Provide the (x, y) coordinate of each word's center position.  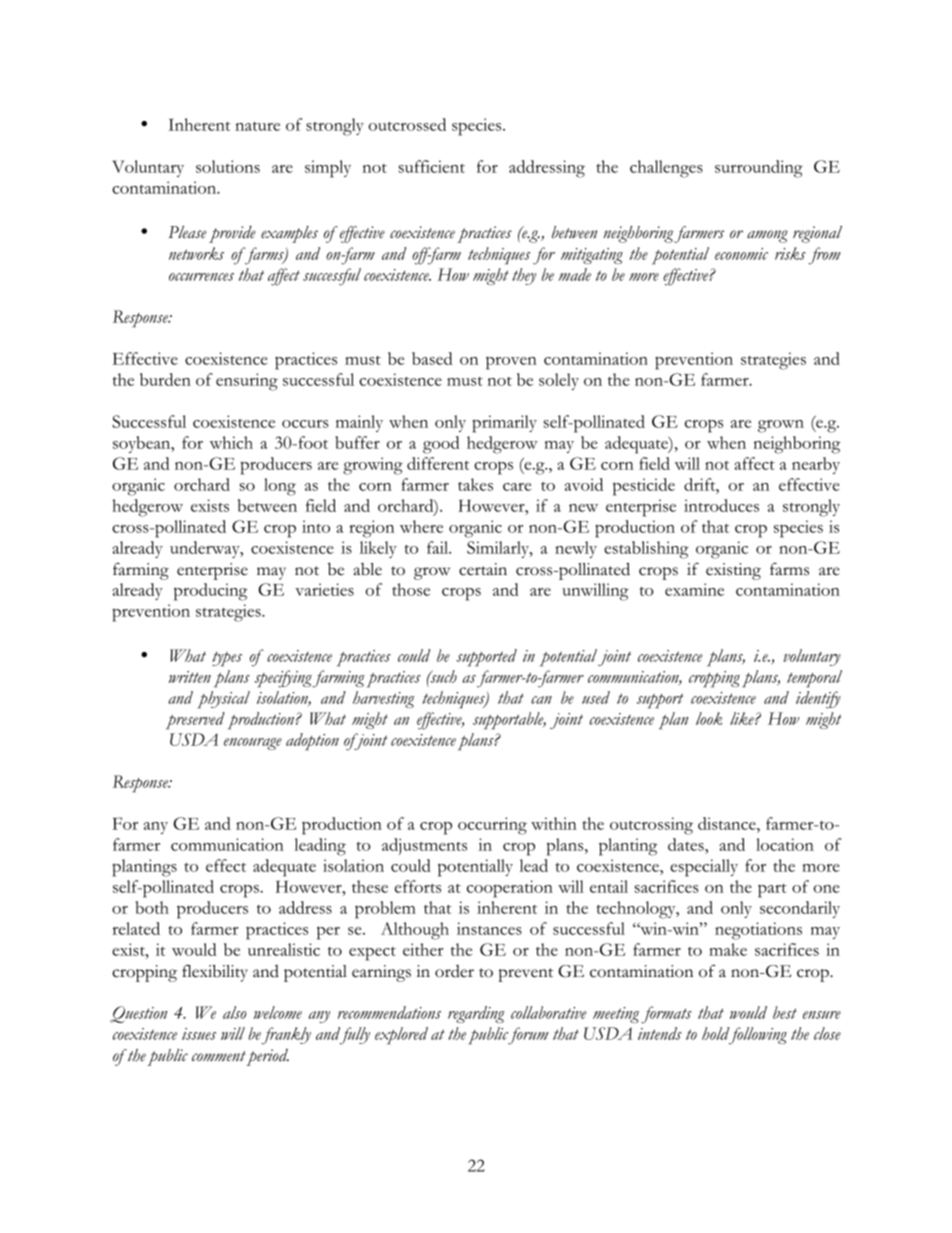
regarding (476, 1014)
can (541, 700)
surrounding (759, 169)
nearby (816, 465)
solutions (228, 166)
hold (716, 1033)
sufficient (432, 166)
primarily (504, 424)
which (231, 442)
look (709, 718)
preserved (195, 721)
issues (199, 1034)
